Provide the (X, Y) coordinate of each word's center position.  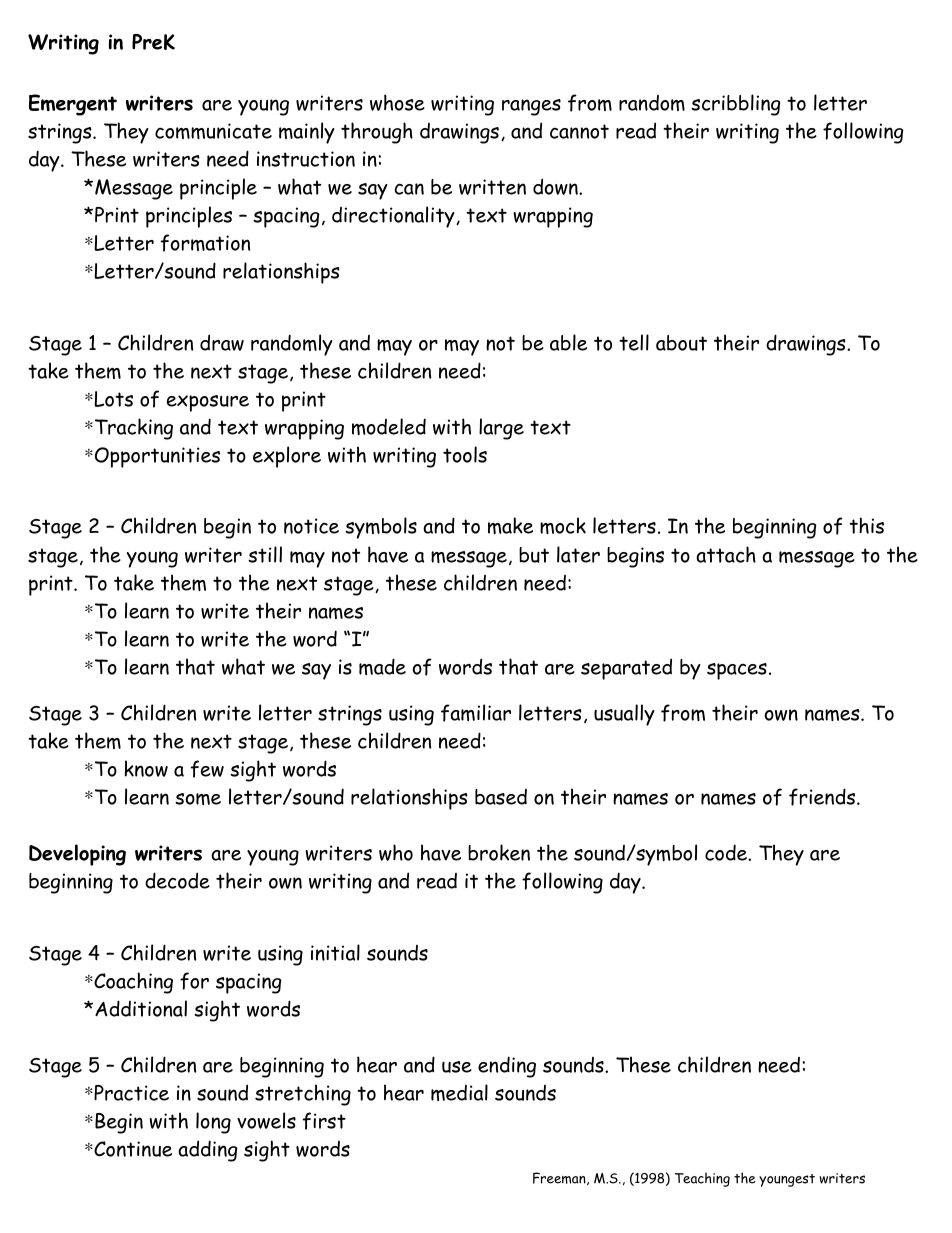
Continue (132, 1149)
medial (459, 1092)
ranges (531, 107)
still (265, 554)
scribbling (736, 105)
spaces (737, 671)
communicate (213, 131)
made (382, 666)
